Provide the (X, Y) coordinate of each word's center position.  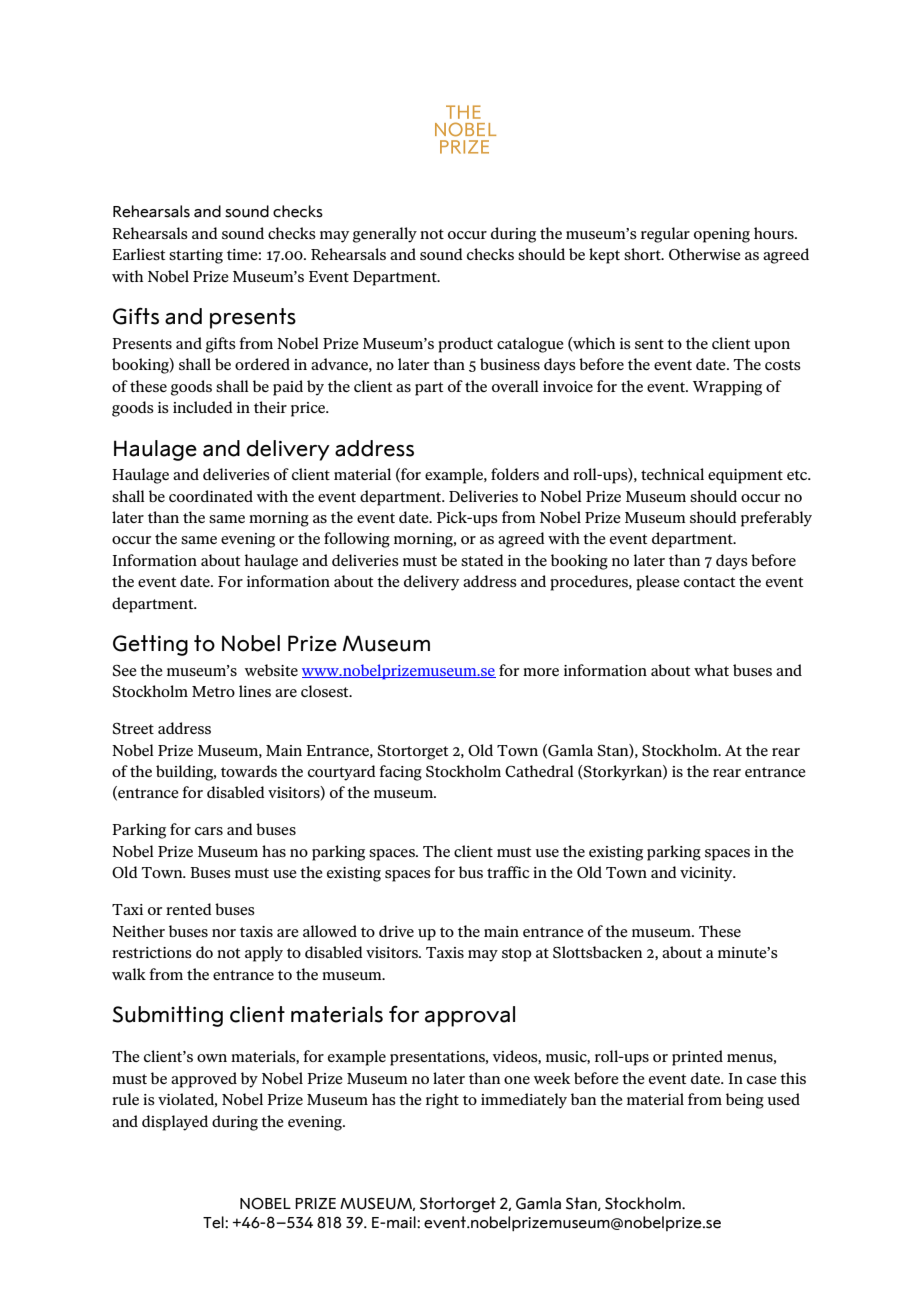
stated (482, 560)
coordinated (211, 496)
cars (209, 831)
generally (385, 235)
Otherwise (705, 254)
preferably (776, 519)
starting (196, 256)
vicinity (707, 874)
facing (400, 773)
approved (204, 1080)
